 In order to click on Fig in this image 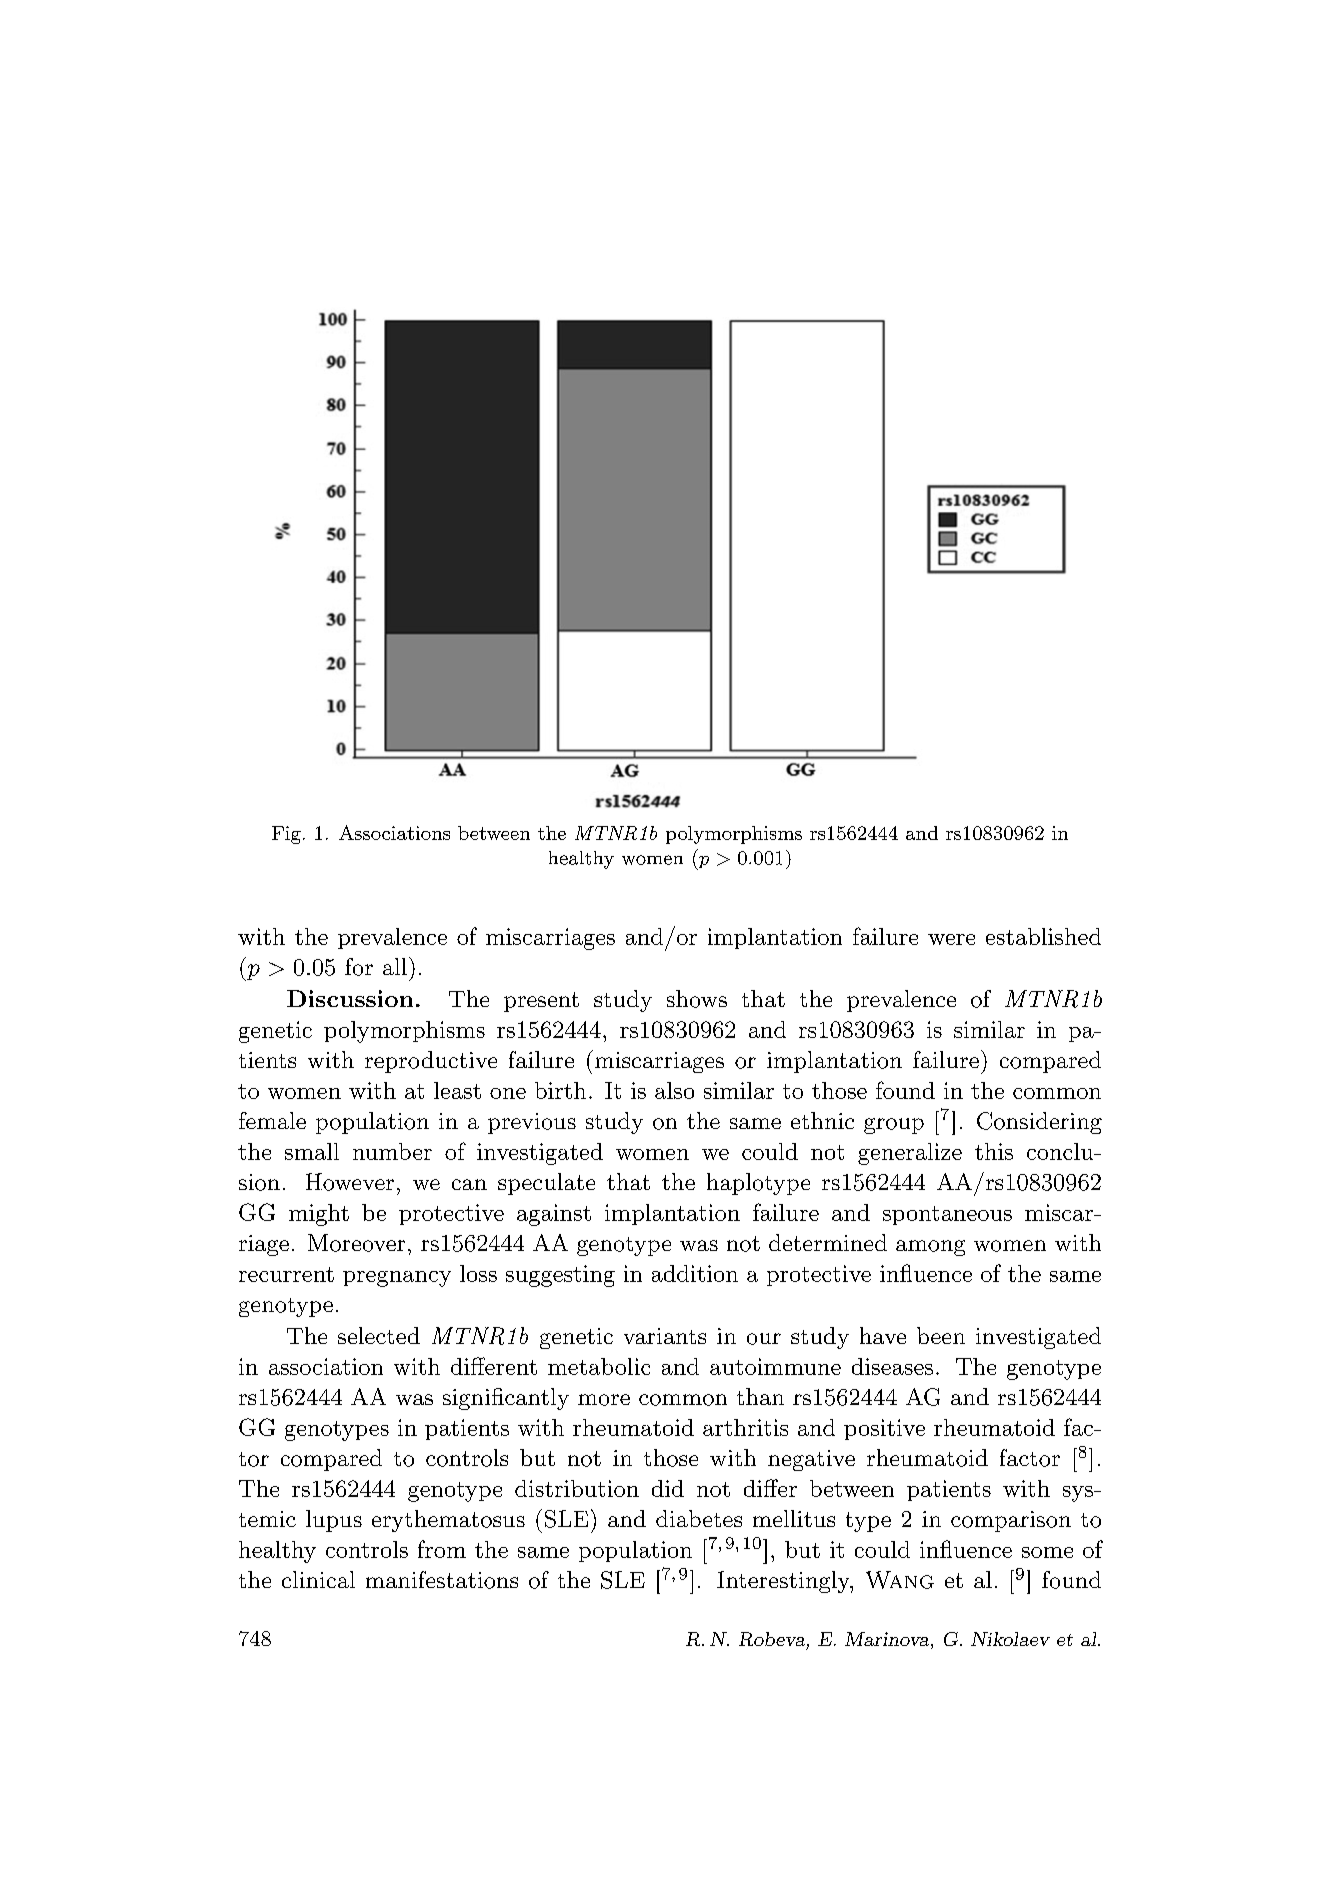, I will do `click(286, 835)`.
